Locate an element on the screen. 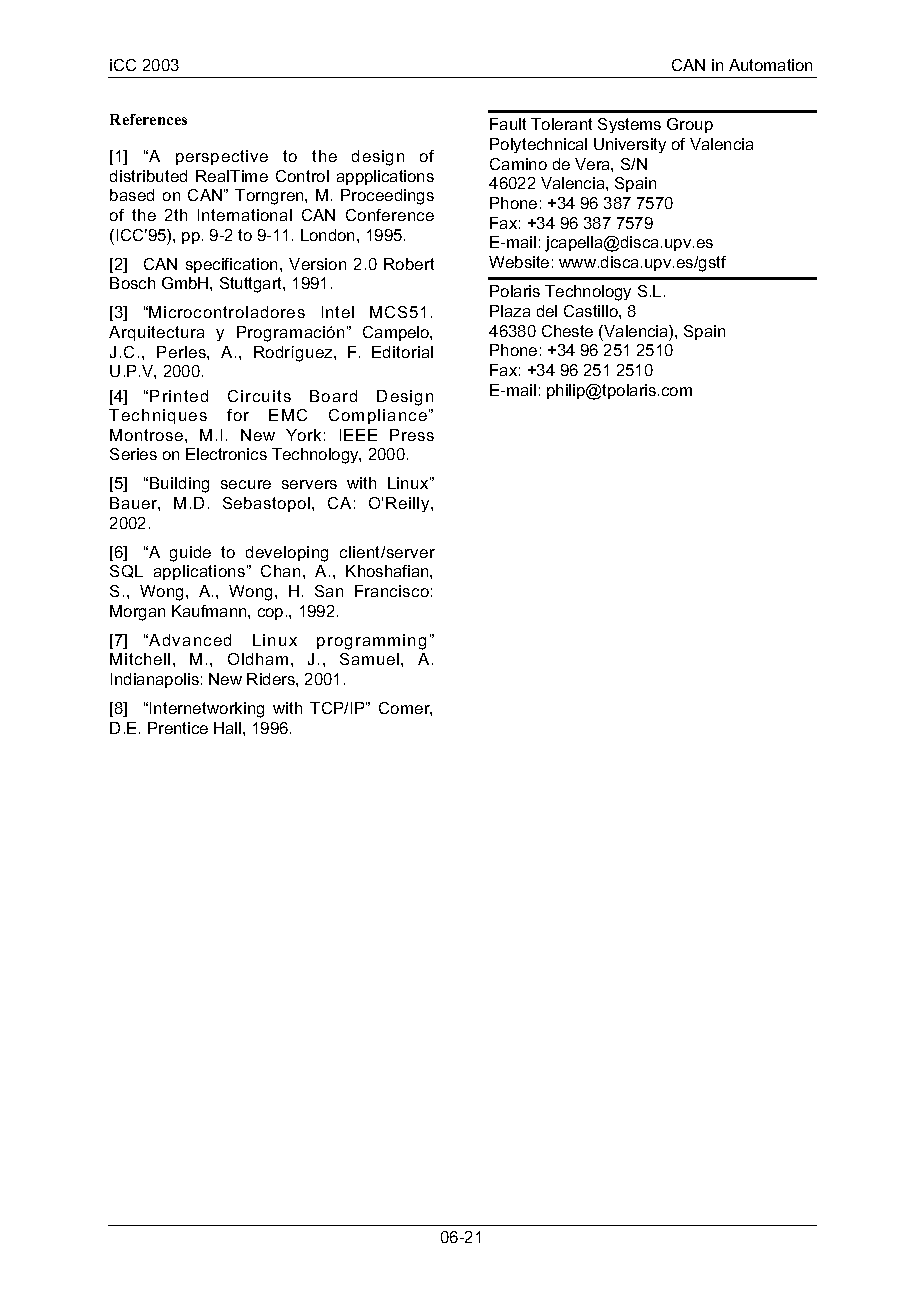  Samuel is located at coordinates (369, 659).
